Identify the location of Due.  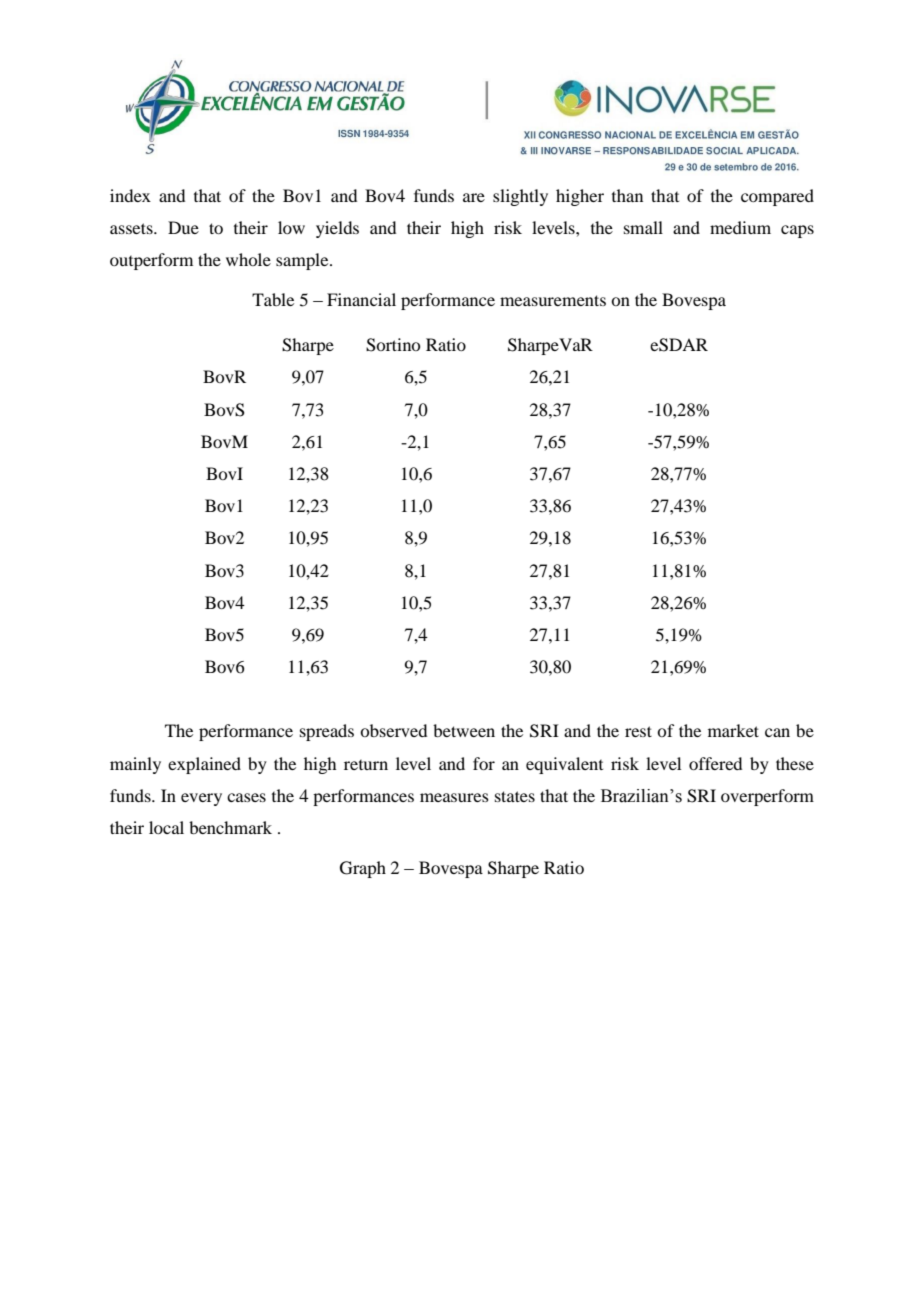
(183, 227).
